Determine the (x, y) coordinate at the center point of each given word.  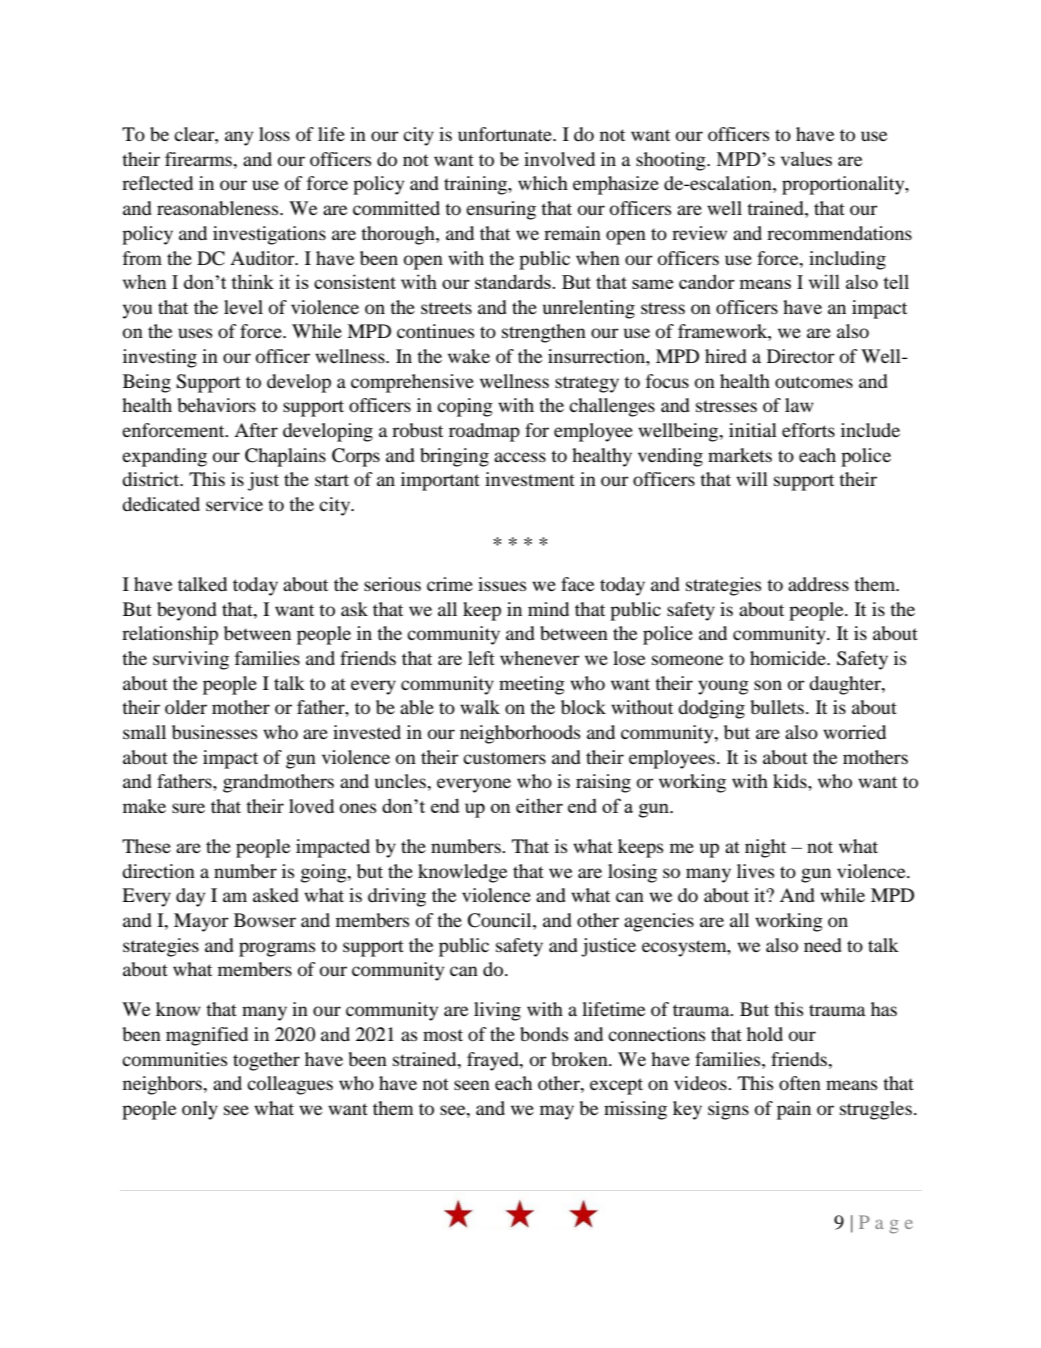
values (806, 159)
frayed (494, 1061)
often (800, 1083)
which (543, 183)
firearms (200, 160)
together (266, 1061)
